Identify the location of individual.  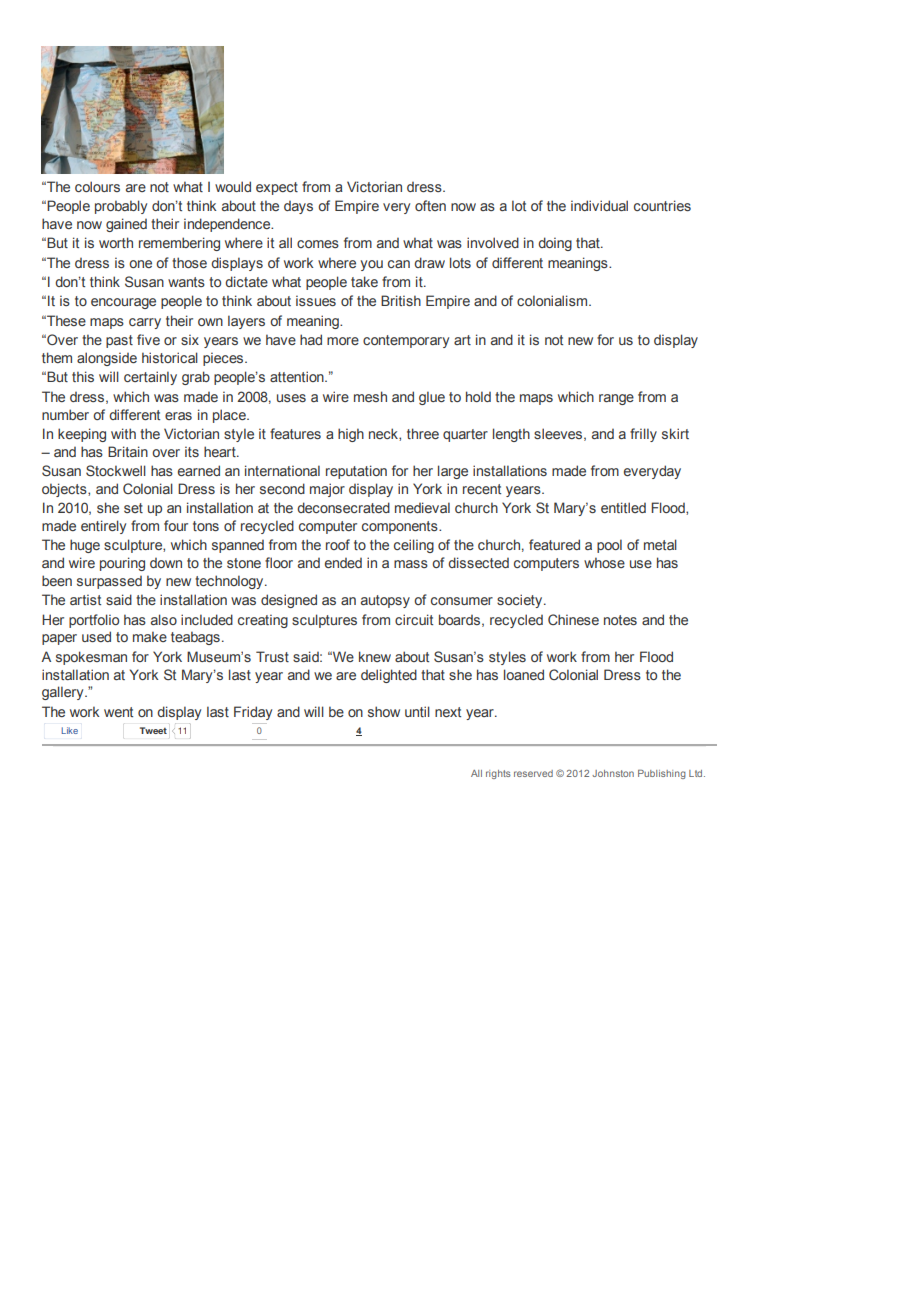
(599, 205).
